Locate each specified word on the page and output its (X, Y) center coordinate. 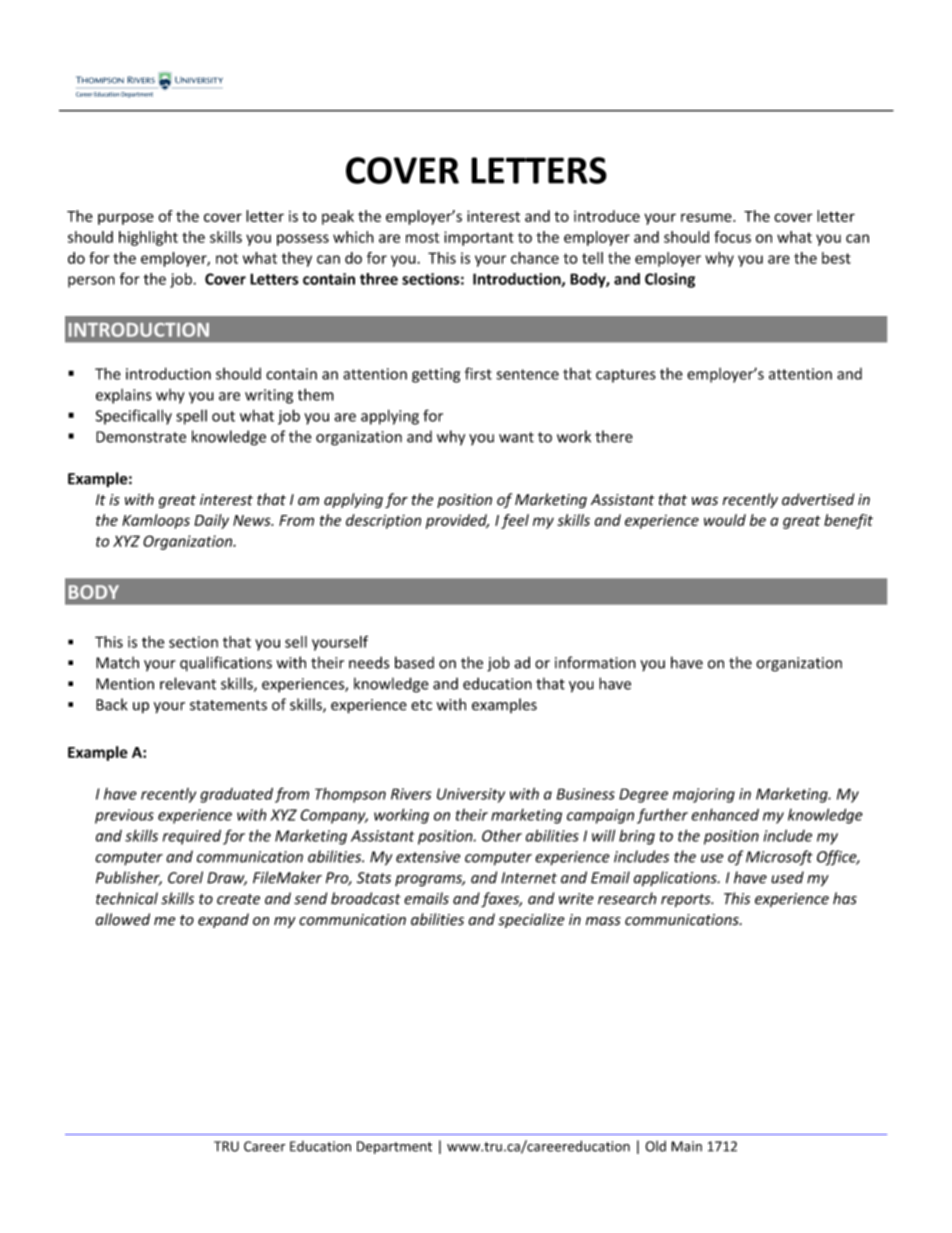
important (479, 238)
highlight (148, 238)
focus (732, 237)
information (595, 662)
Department (394, 1147)
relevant (188, 683)
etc (421, 705)
